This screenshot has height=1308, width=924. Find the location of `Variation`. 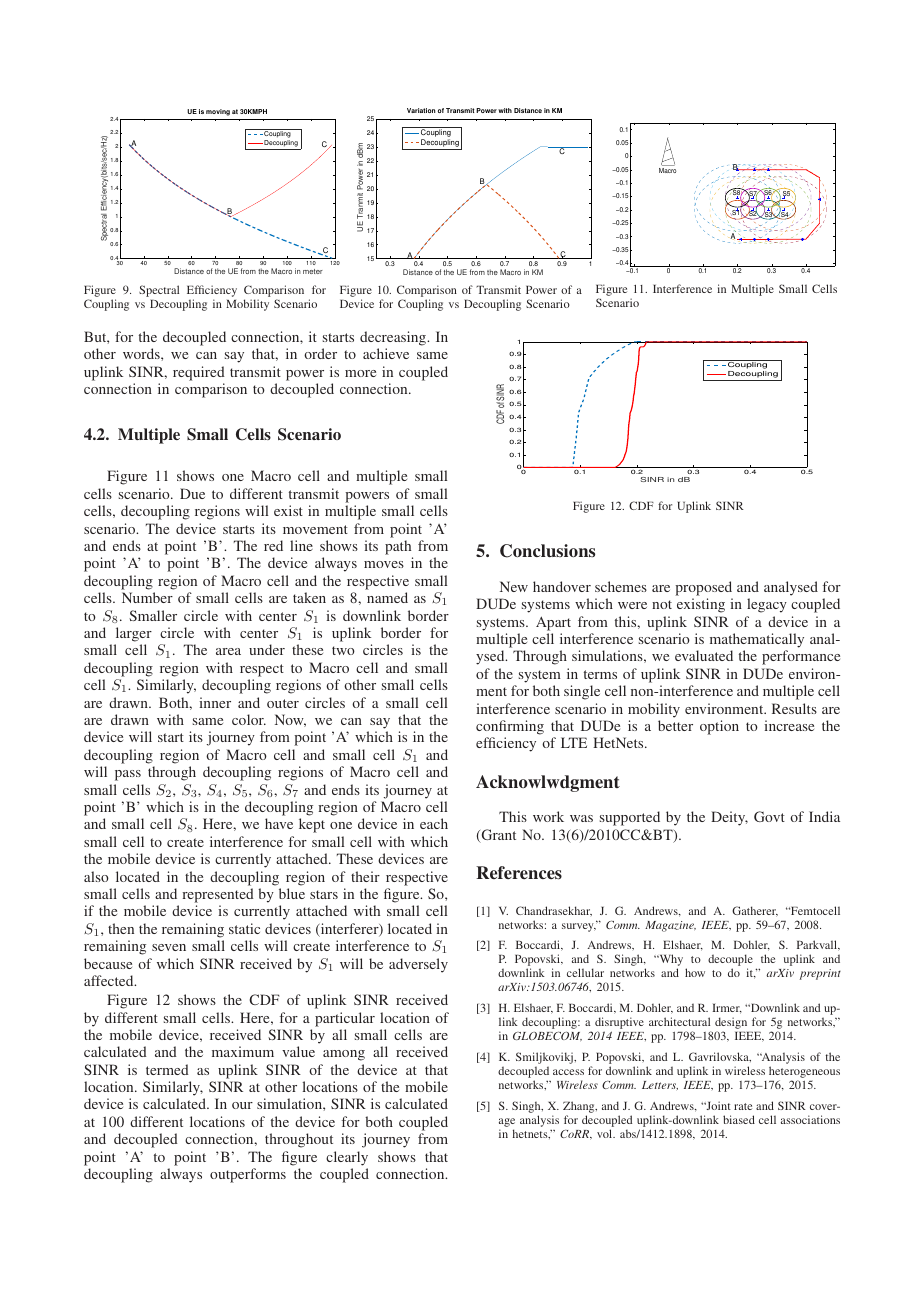

Variation is located at coordinates (421, 110).
